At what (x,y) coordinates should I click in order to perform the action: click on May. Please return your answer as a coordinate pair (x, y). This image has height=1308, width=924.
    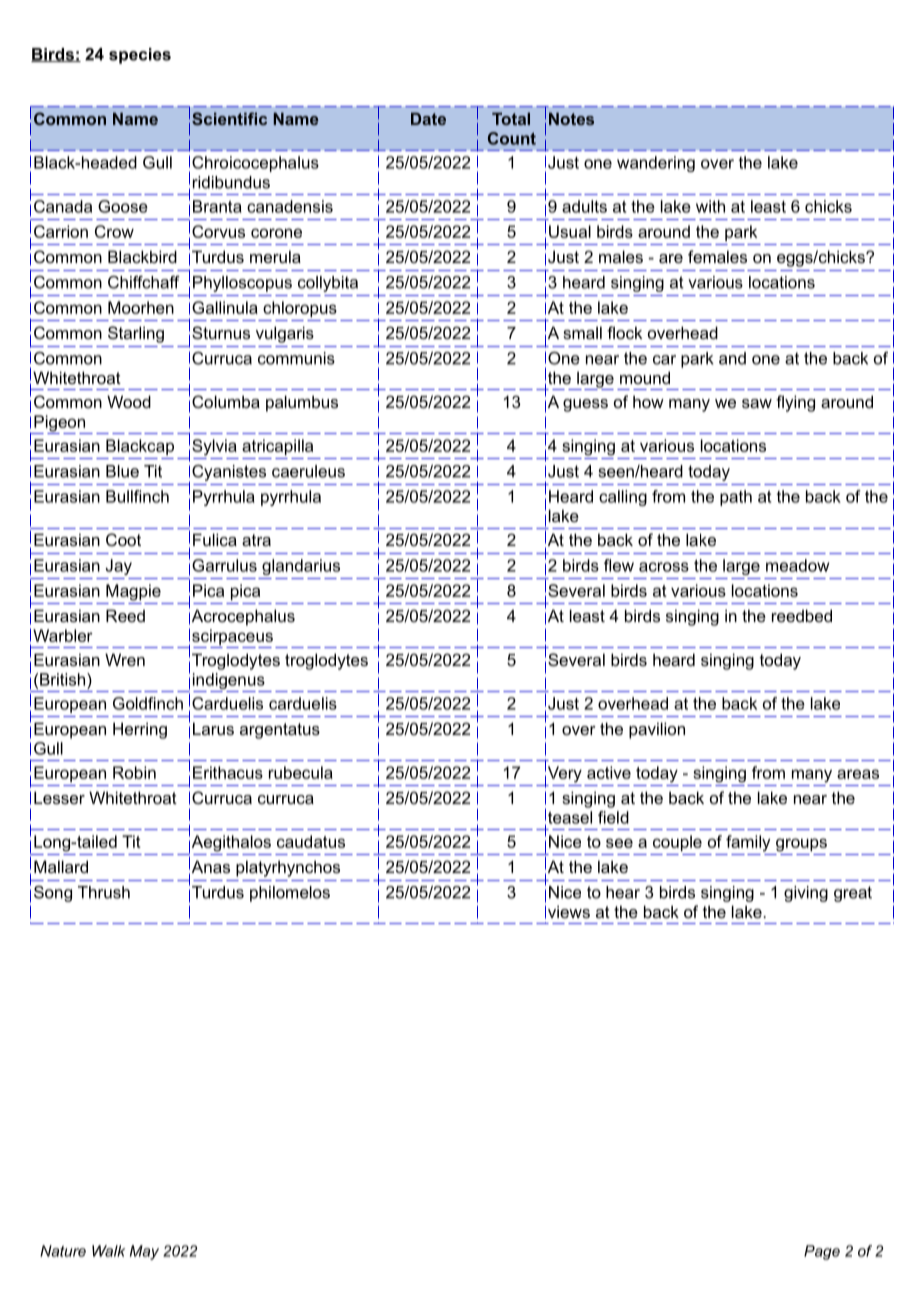
    Looking at the image, I should click on (144, 1252).
